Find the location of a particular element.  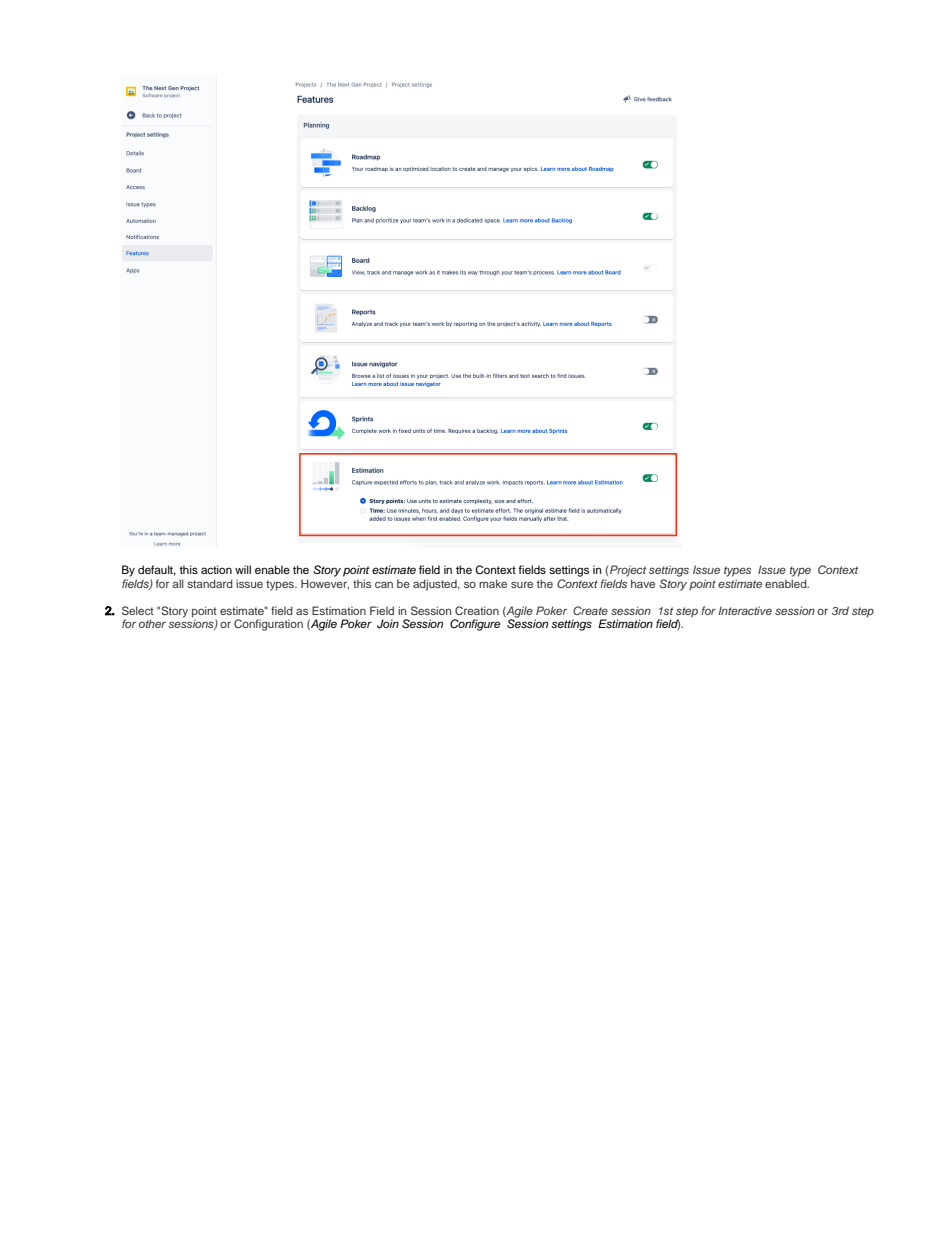

Creation is located at coordinates (477, 610).
